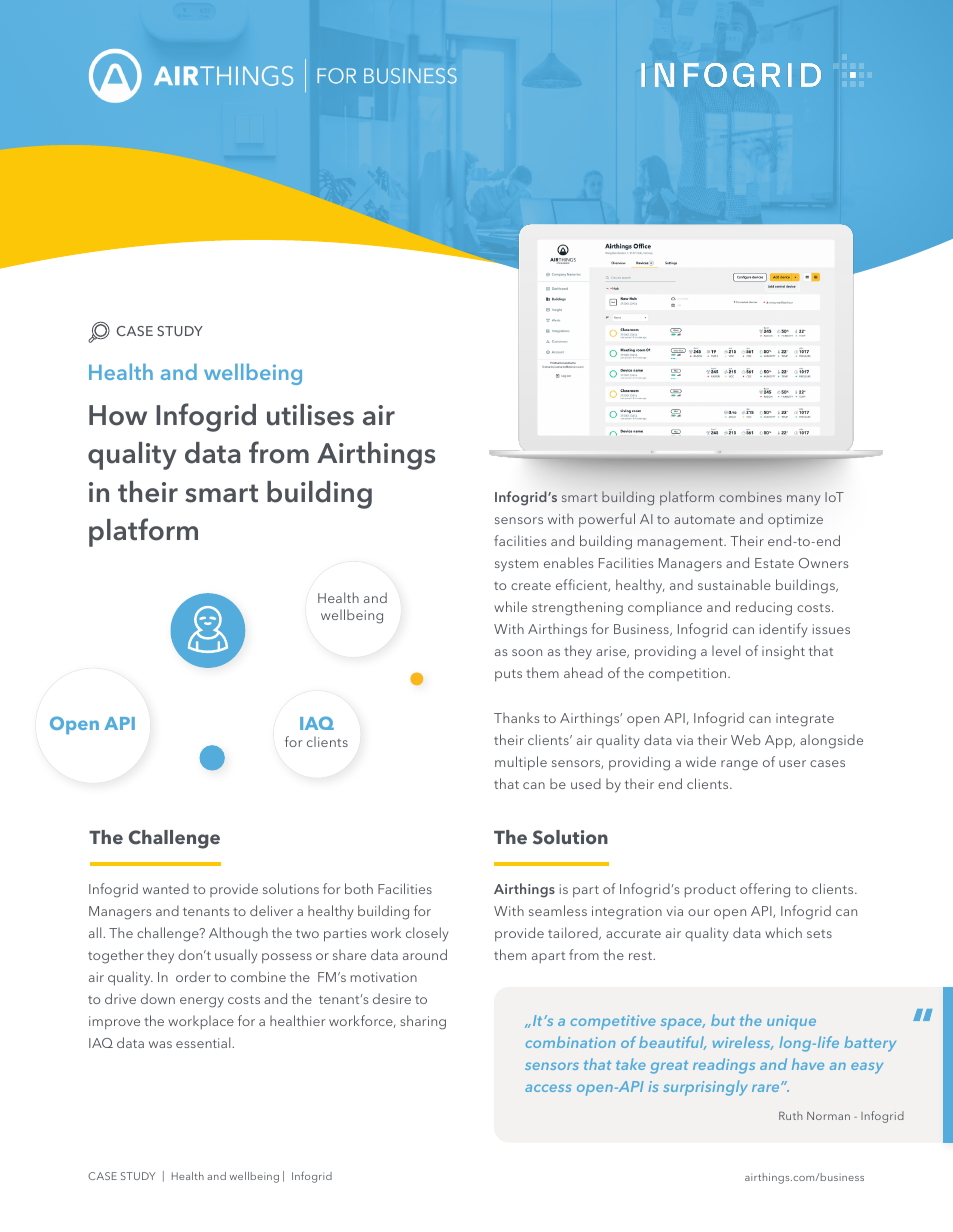 The width and height of the image is (953, 1232). I want to click on access, so click(548, 1088).
